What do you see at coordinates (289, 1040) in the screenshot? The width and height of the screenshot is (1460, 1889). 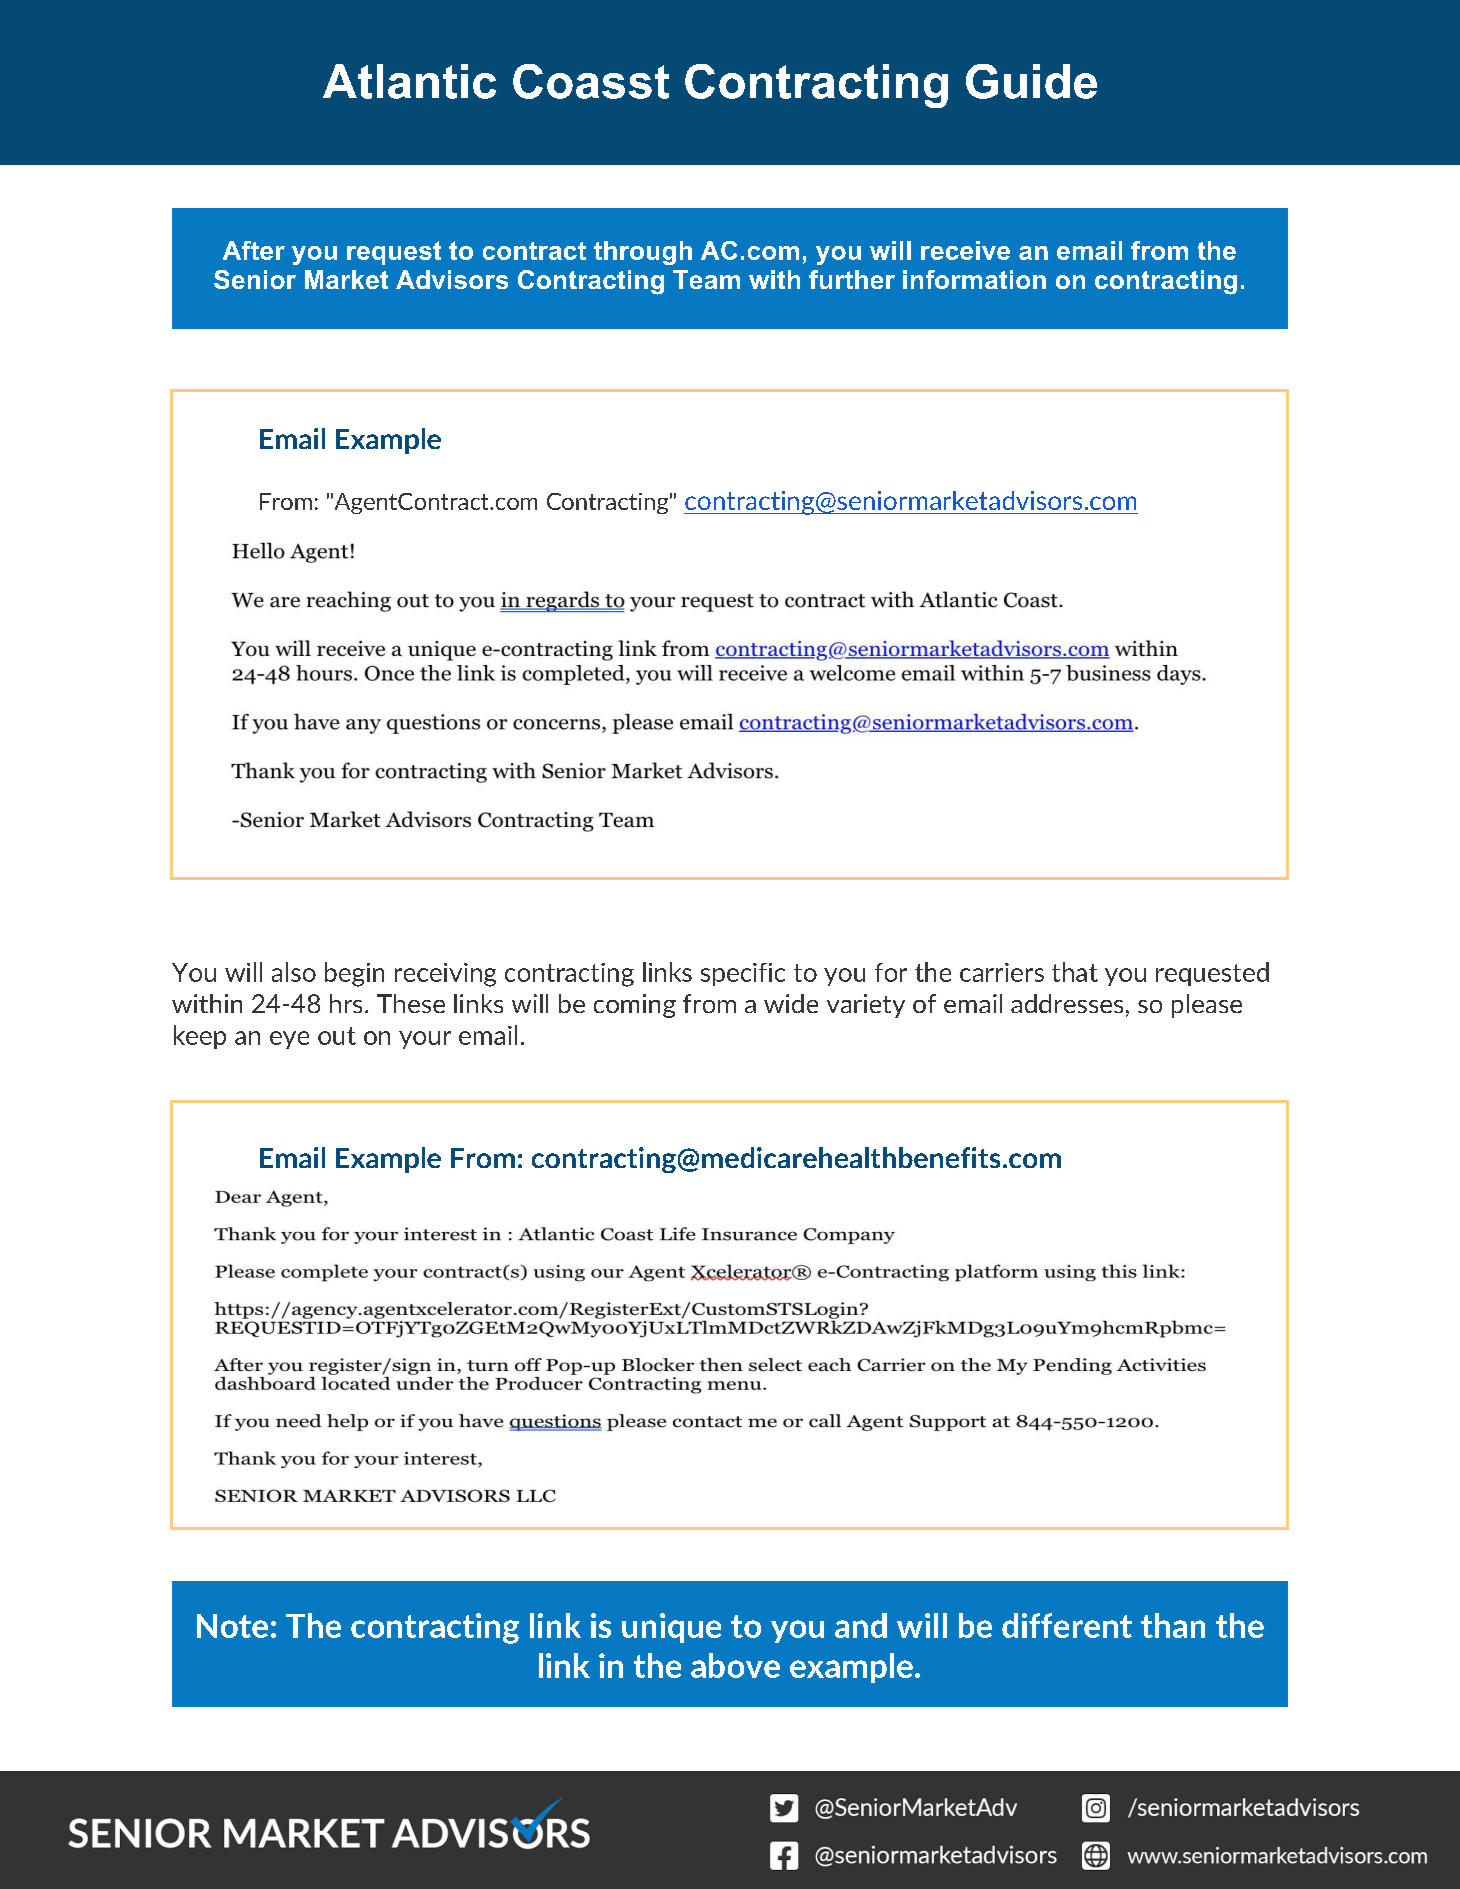 I see `eye` at bounding box center [289, 1040].
